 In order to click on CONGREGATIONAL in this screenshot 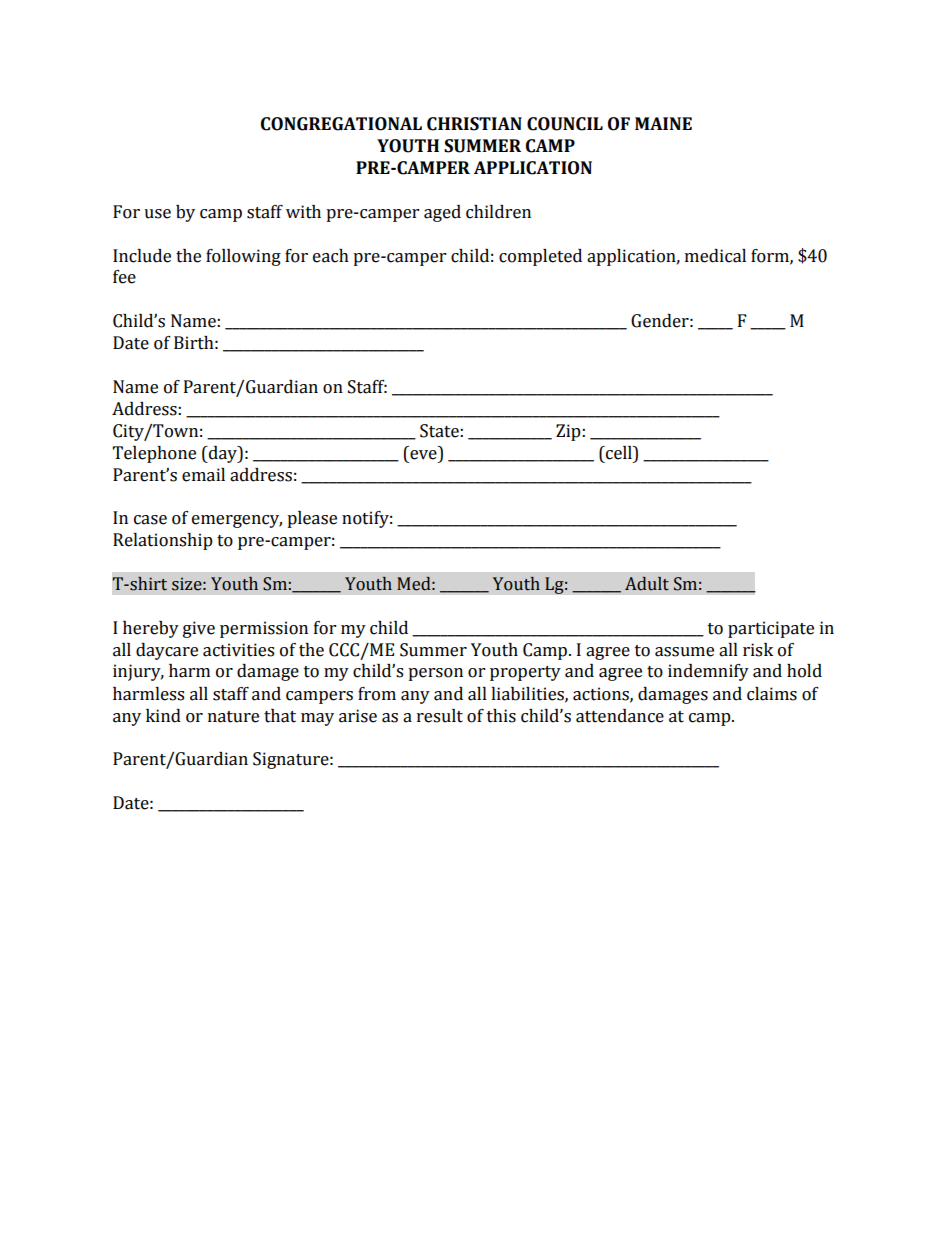, I will do `click(341, 124)`.
